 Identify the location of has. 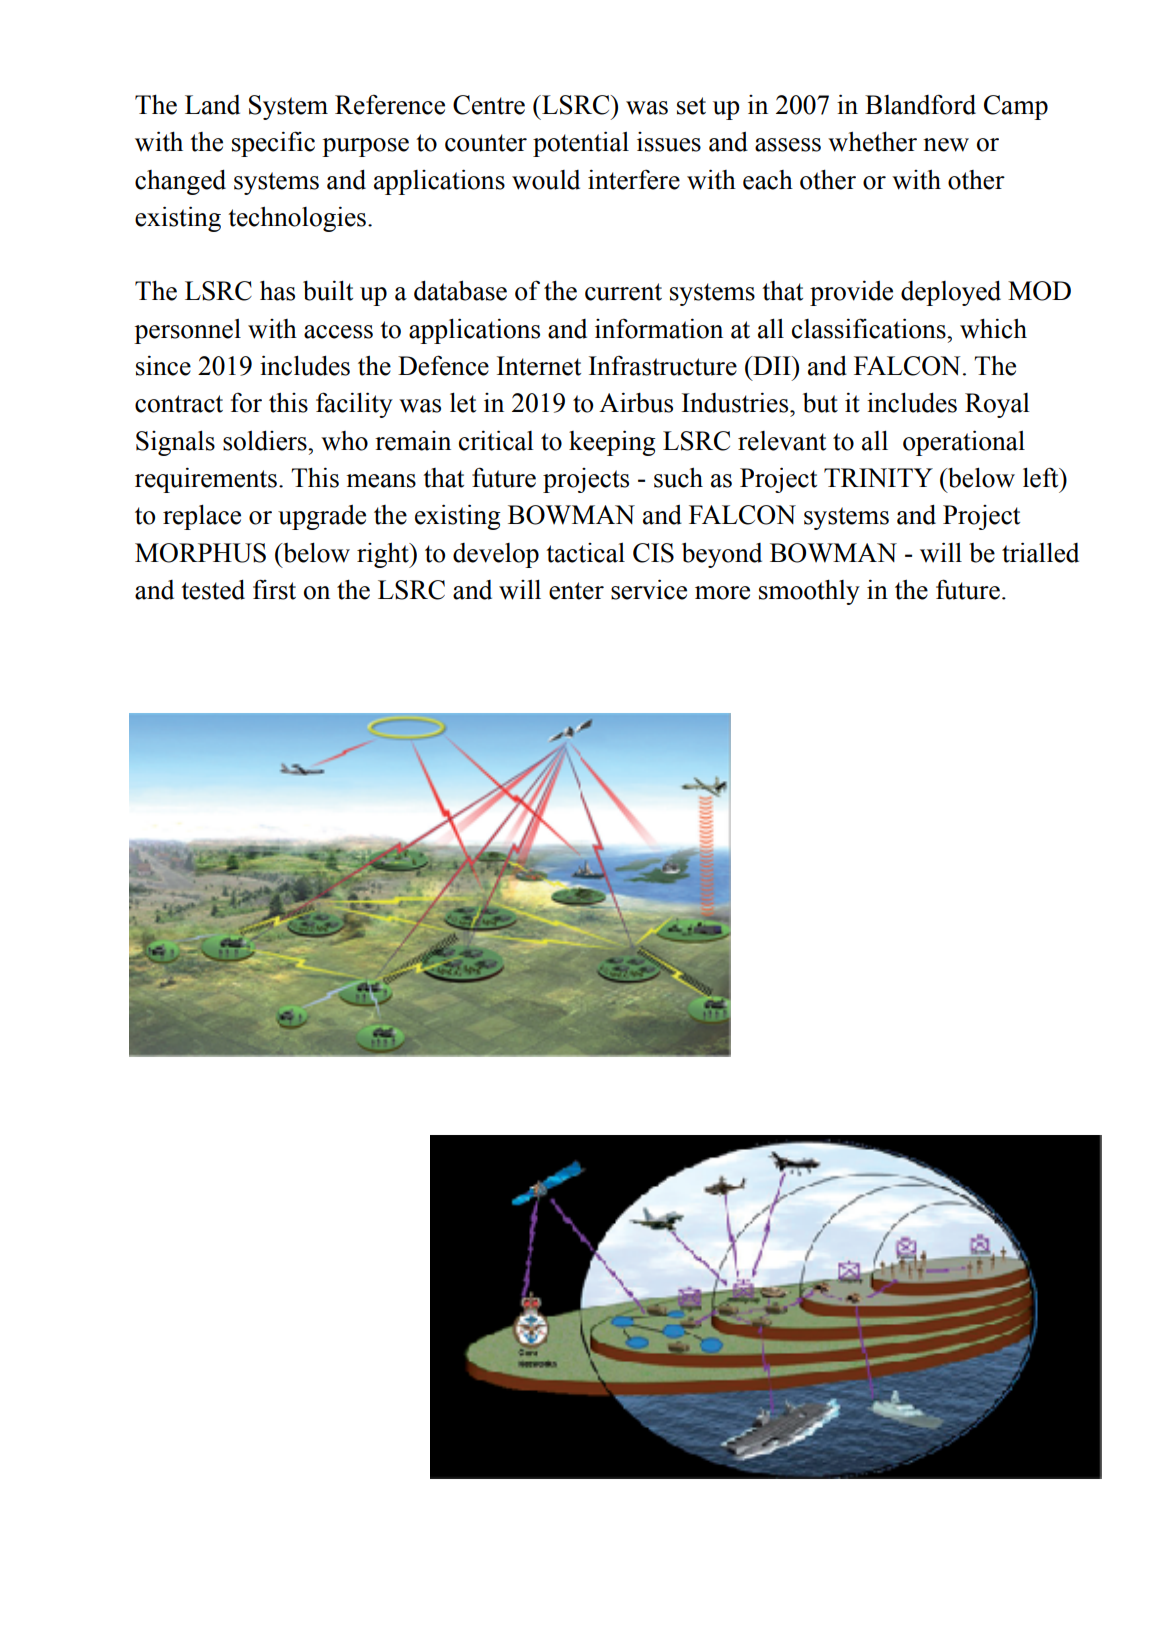
(277, 290).
